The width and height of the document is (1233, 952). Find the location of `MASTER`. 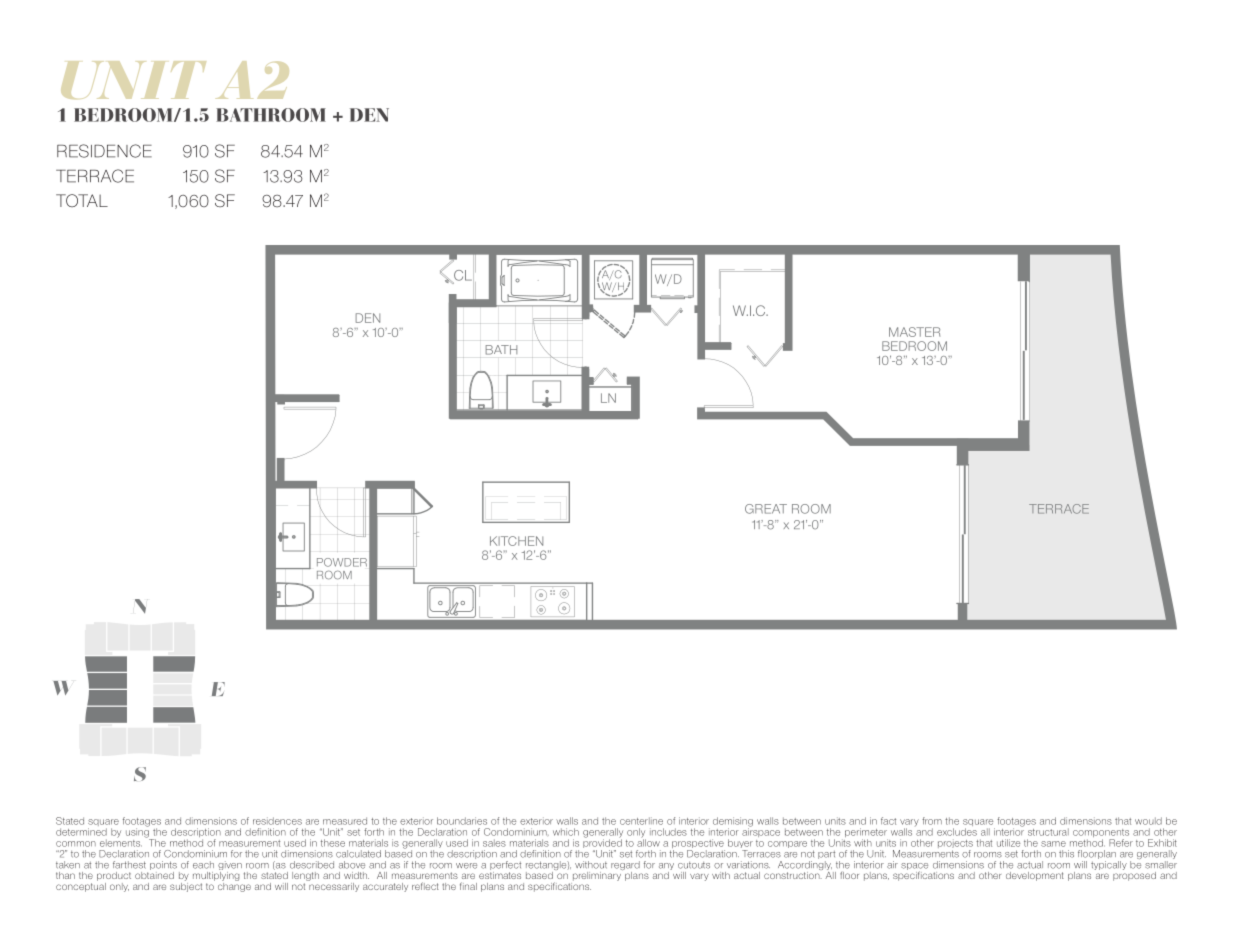

MASTER is located at coordinates (914, 332).
